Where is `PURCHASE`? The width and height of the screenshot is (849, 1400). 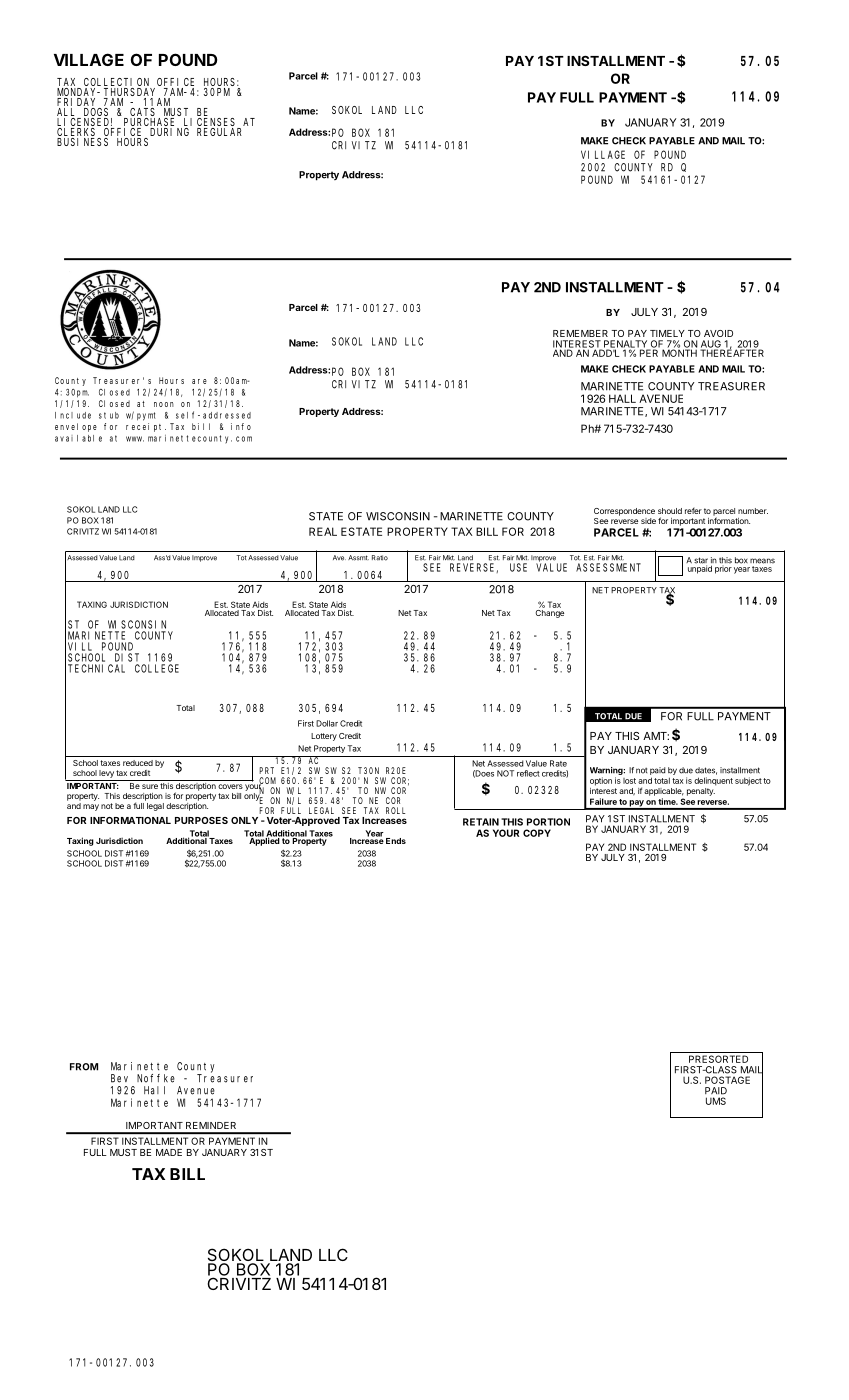
PURCHASE is located at coordinates (151, 123).
